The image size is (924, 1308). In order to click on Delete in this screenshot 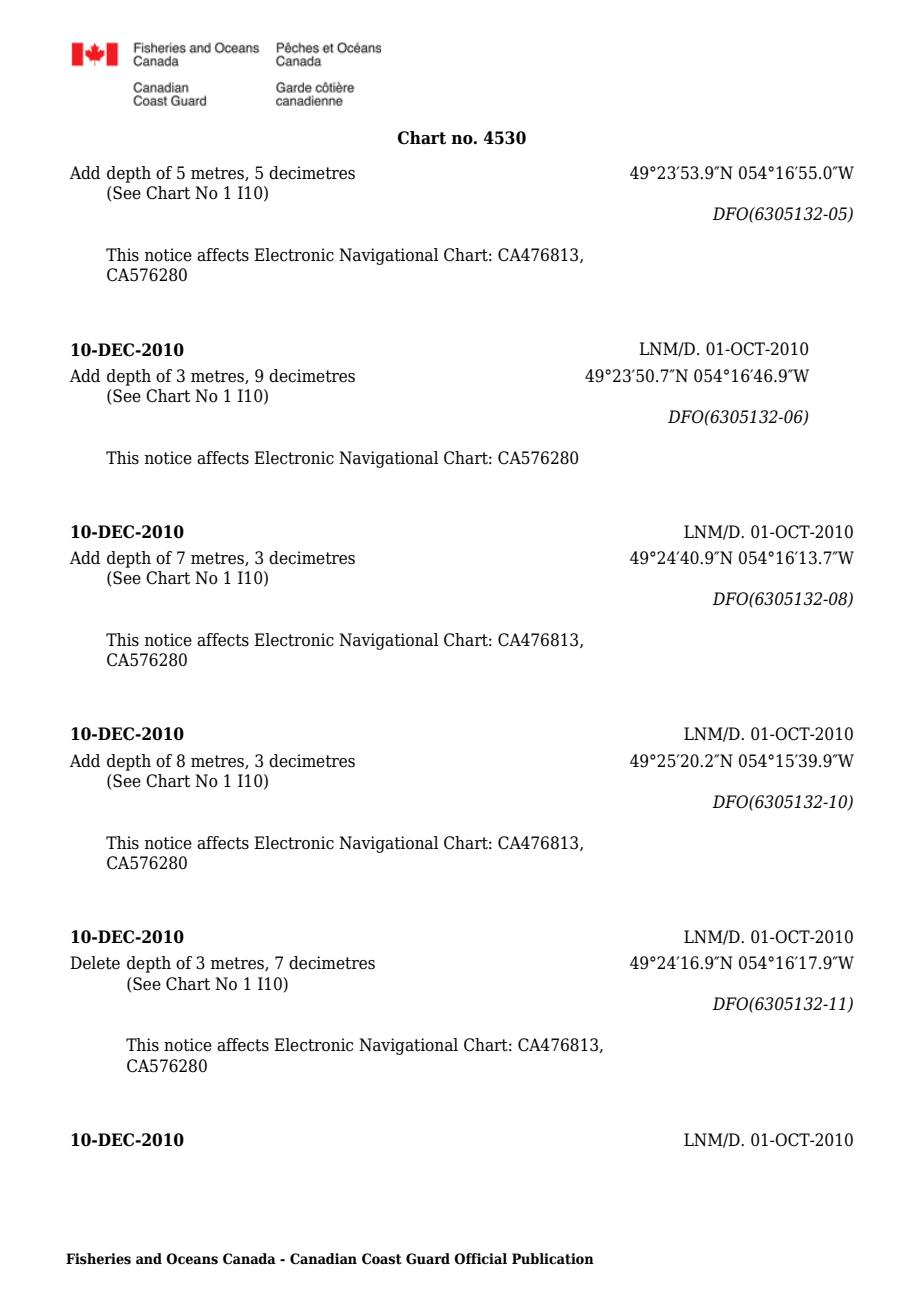, I will do `click(95, 963)`.
